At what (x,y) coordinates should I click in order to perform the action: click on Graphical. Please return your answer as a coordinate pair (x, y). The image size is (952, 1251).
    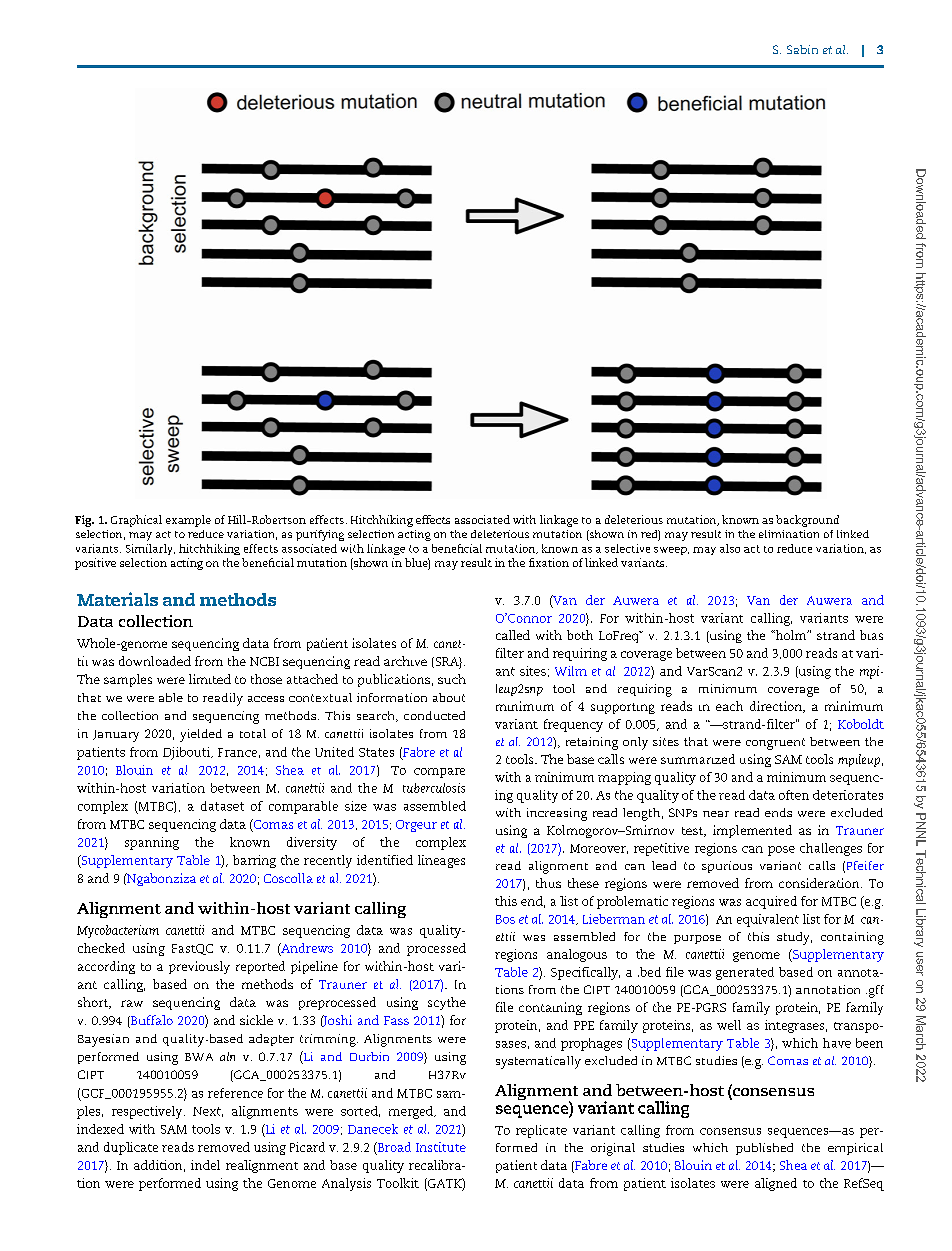
    Looking at the image, I should click on (136, 521).
